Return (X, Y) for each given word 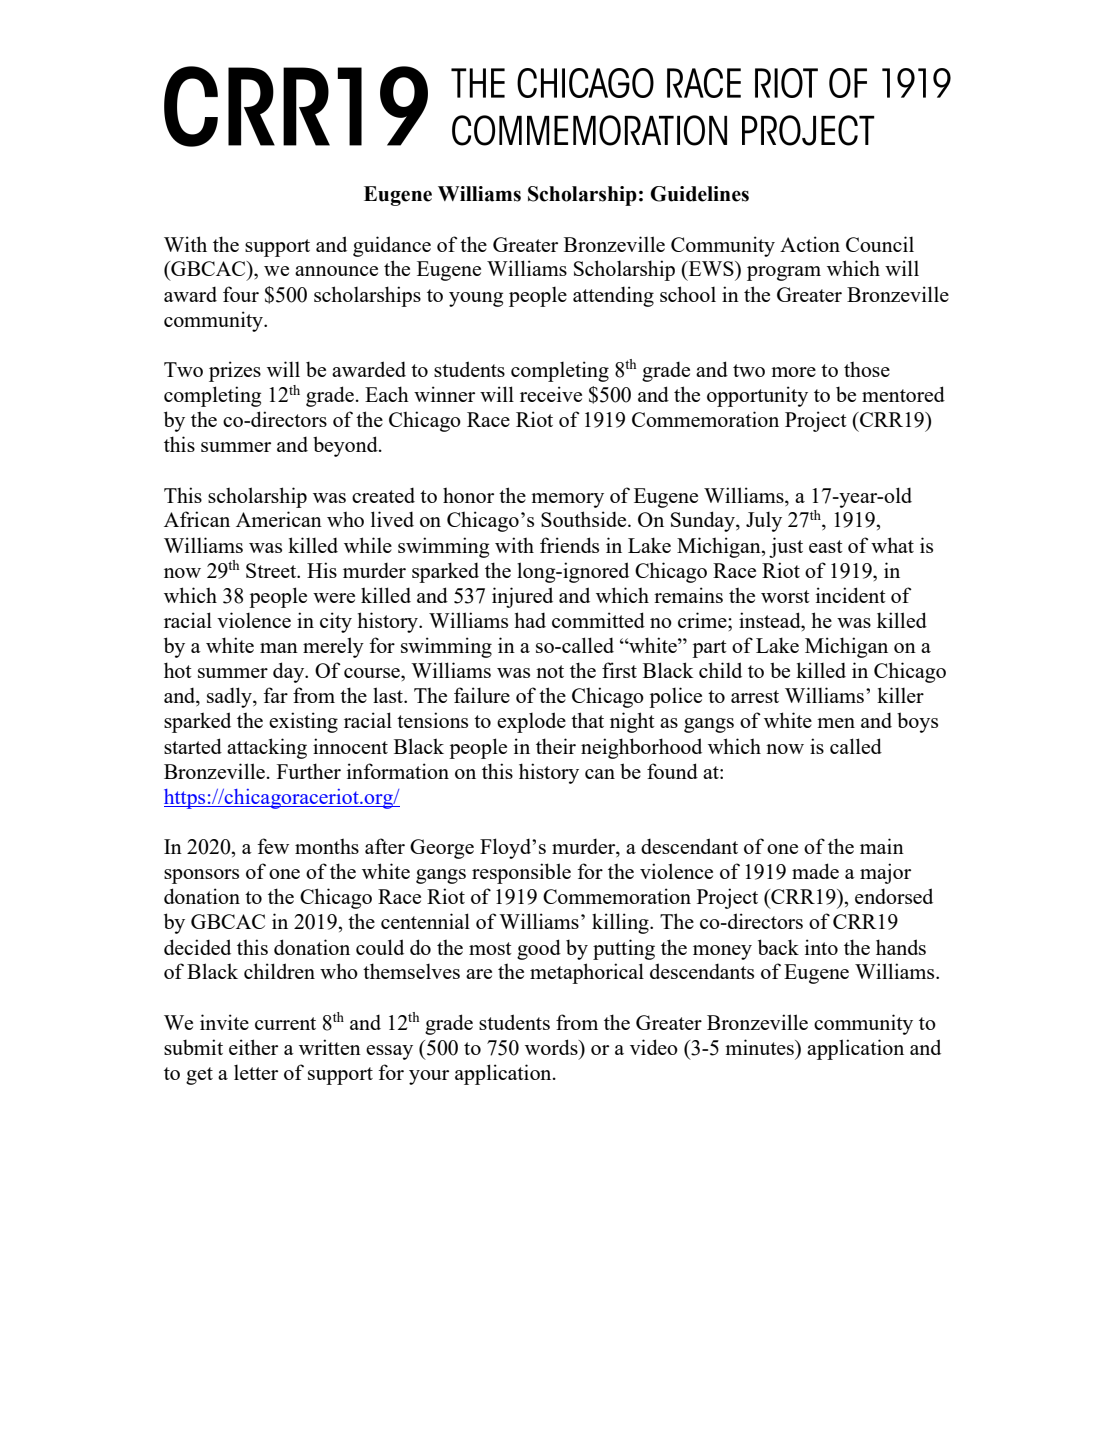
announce (336, 271)
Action (810, 244)
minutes (760, 1047)
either (253, 1047)
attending (613, 296)
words (552, 1047)
